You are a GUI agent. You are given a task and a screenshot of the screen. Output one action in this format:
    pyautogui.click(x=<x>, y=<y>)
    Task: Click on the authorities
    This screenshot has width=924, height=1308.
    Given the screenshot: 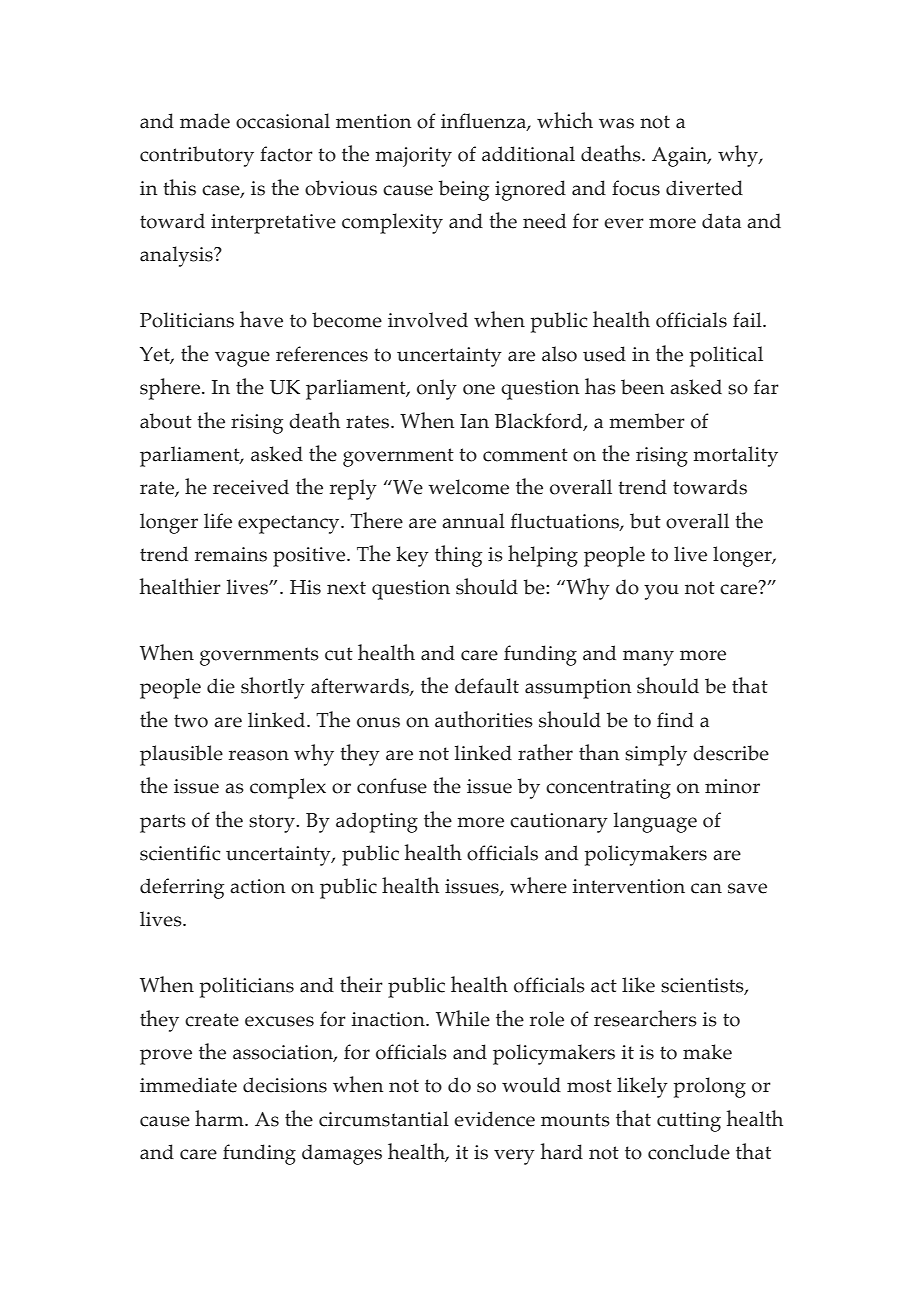 What is the action you would take?
    pyautogui.click(x=484, y=719)
